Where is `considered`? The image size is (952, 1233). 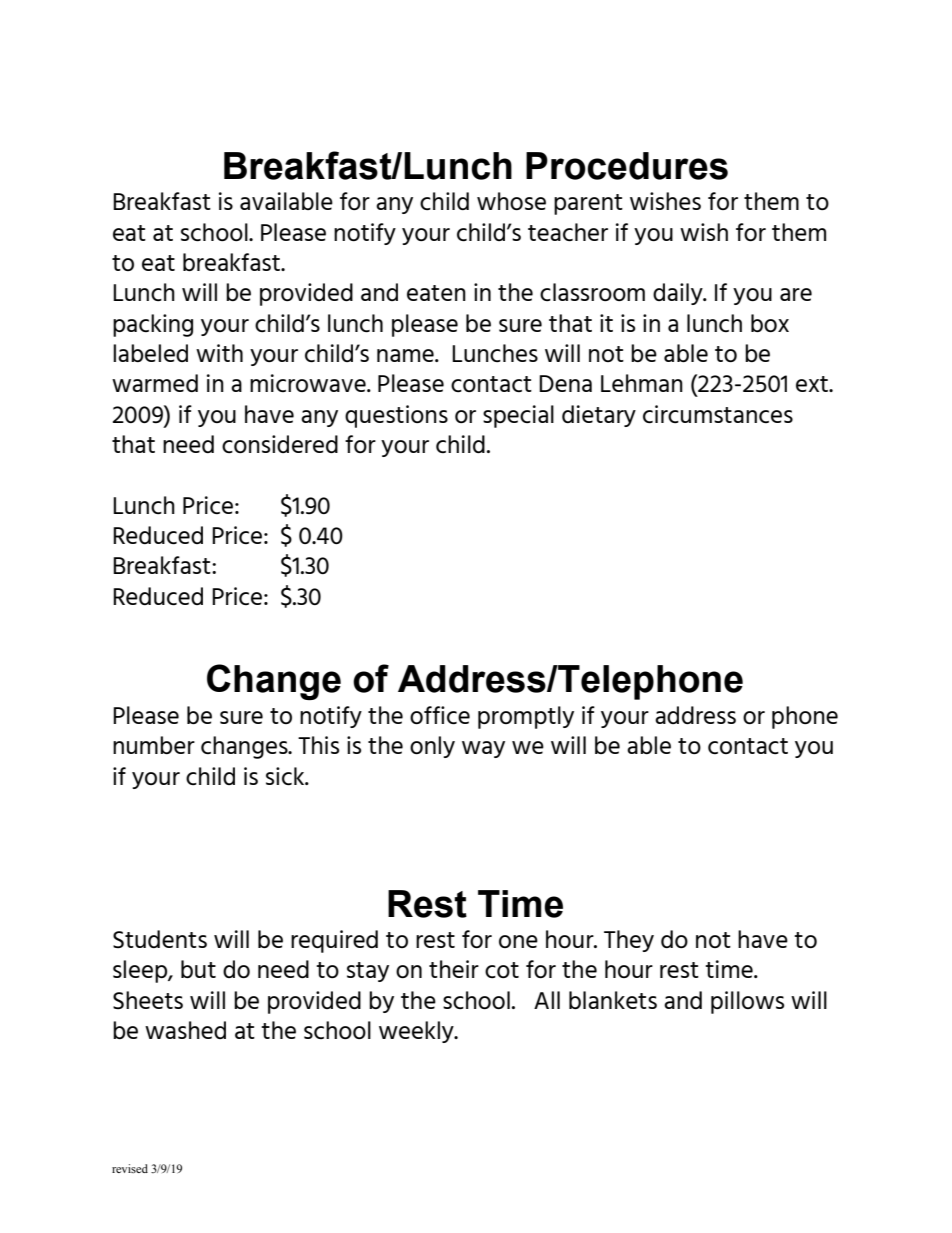 considered is located at coordinates (280, 444).
